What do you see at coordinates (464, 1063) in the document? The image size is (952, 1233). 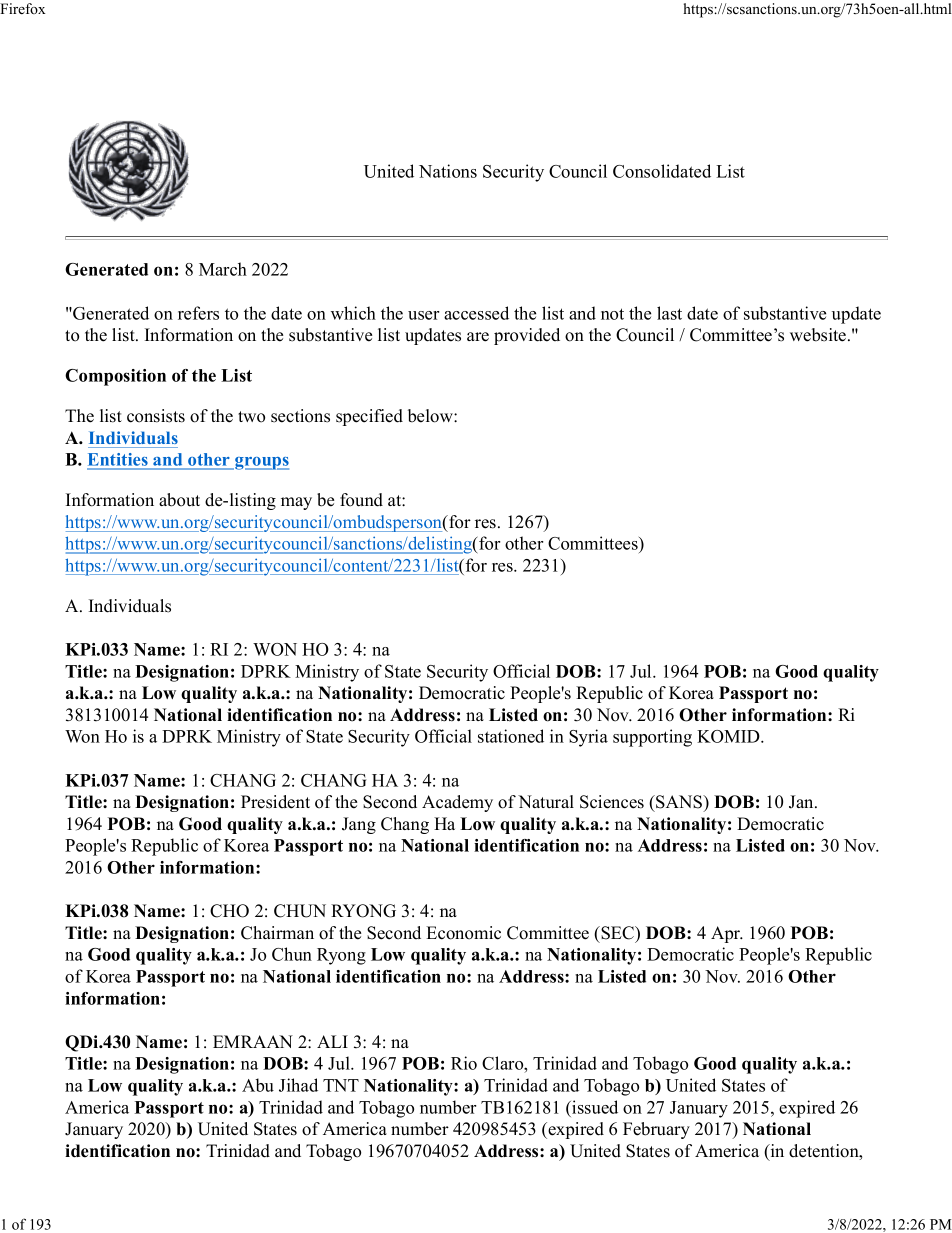 I see `Rio` at bounding box center [464, 1063].
